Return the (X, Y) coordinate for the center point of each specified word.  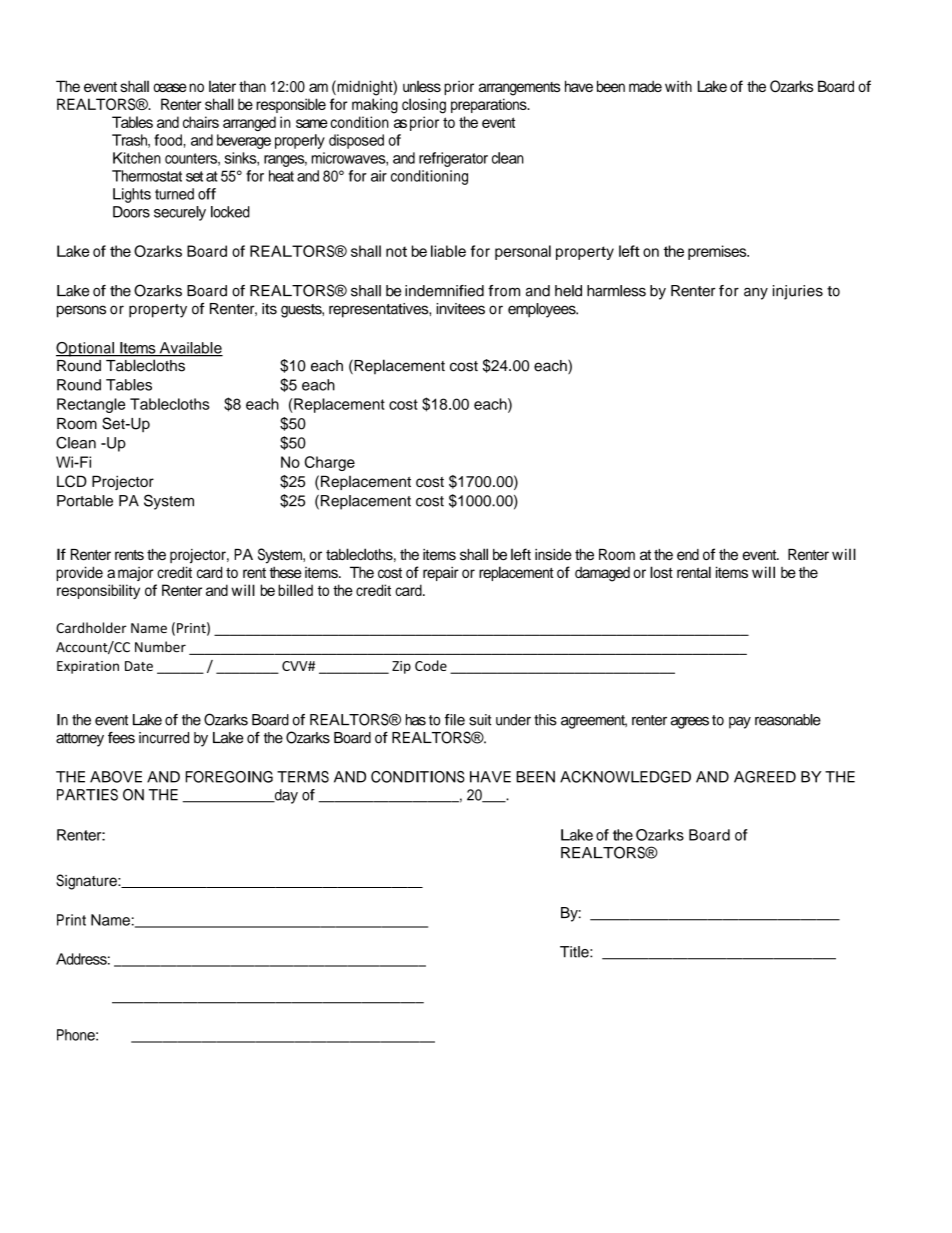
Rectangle (91, 405)
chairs (201, 122)
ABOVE (116, 777)
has (416, 720)
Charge (330, 463)
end (688, 554)
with (678, 86)
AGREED (765, 777)
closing (424, 106)
